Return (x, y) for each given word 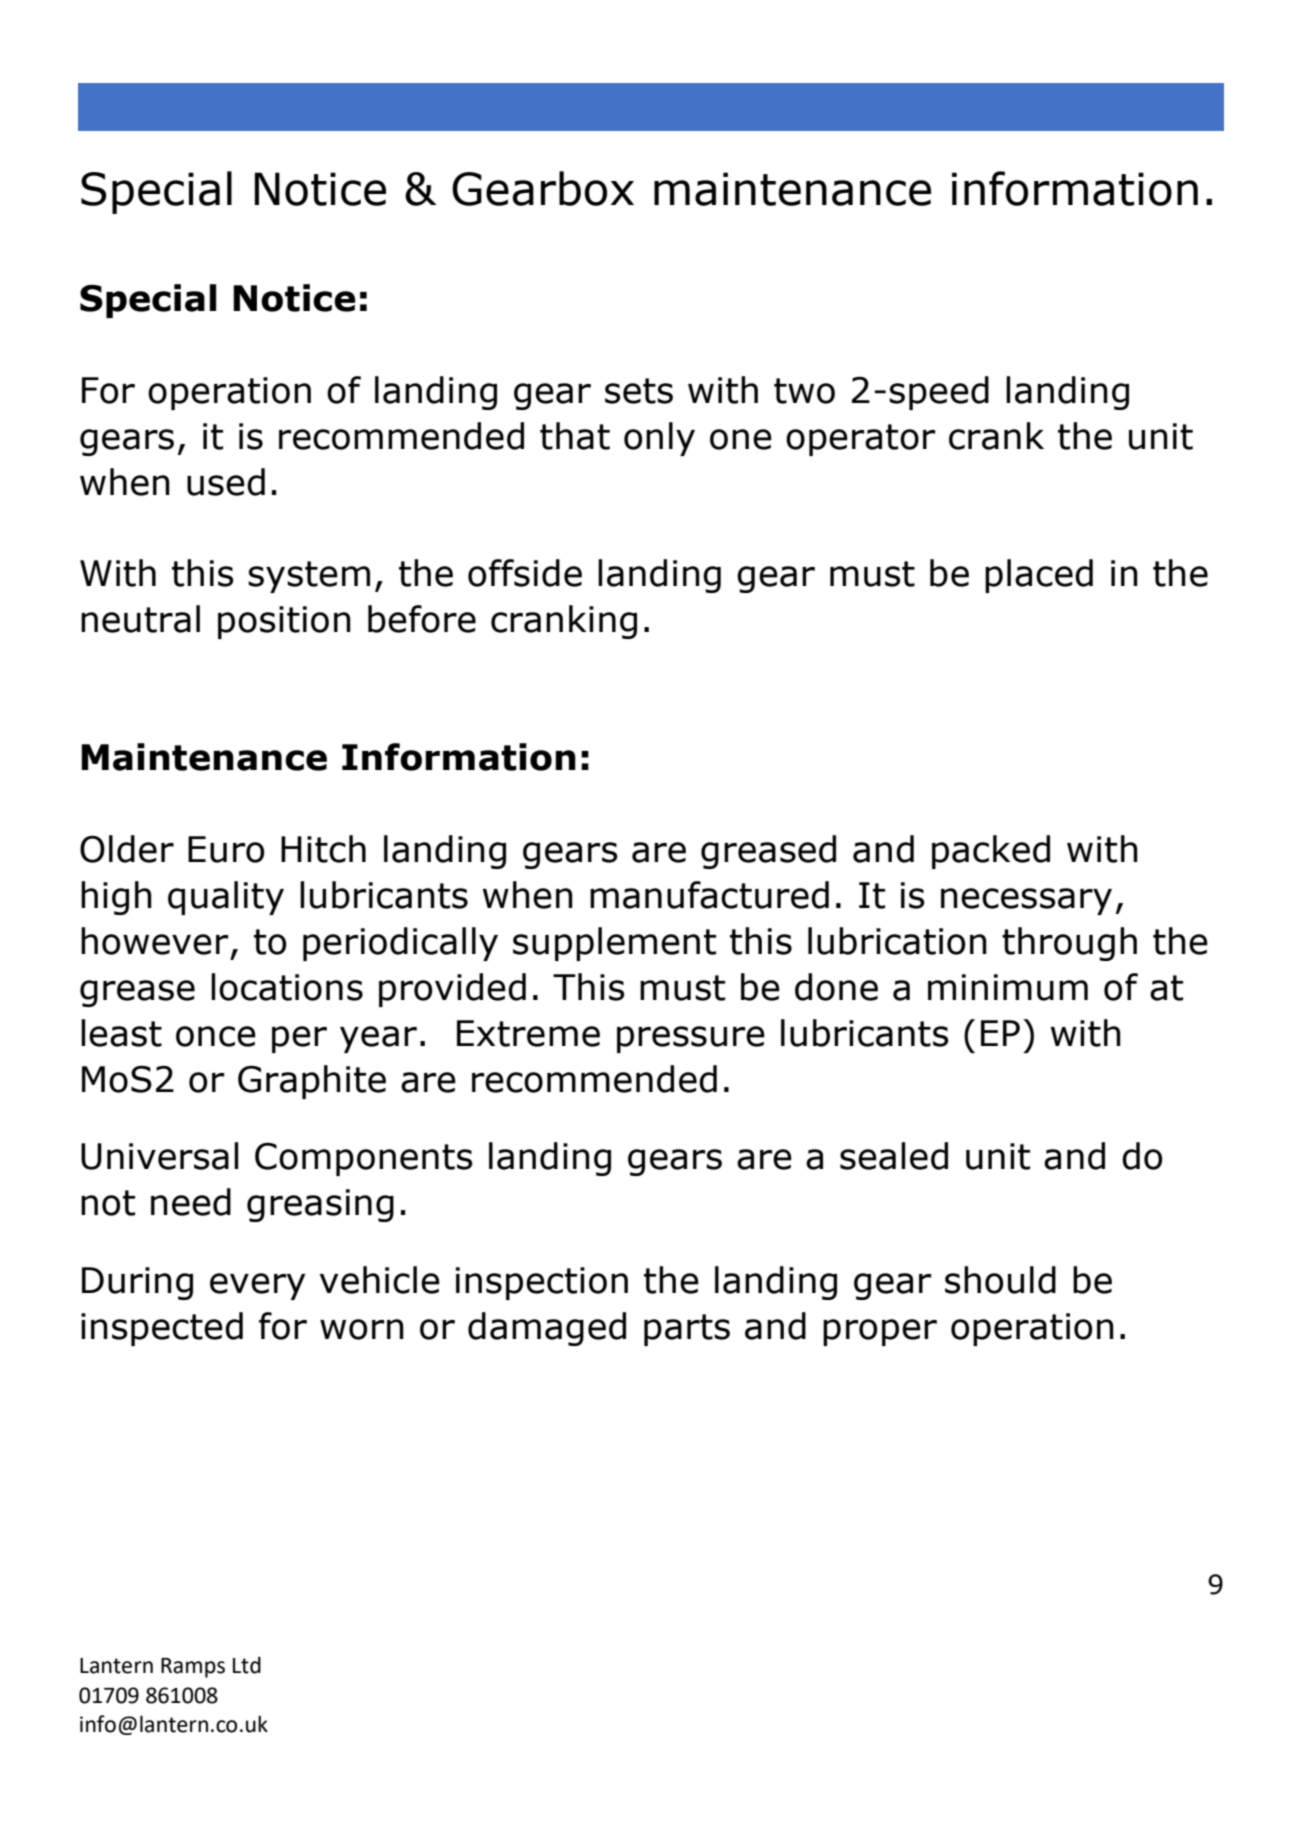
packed (991, 852)
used (226, 482)
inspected (162, 1329)
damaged (547, 1329)
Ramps (193, 1668)
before (422, 619)
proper (880, 1332)
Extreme (528, 1033)
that (575, 436)
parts (687, 1330)
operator (860, 440)
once (216, 1036)
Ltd (247, 1665)
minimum (1008, 987)
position (284, 622)
